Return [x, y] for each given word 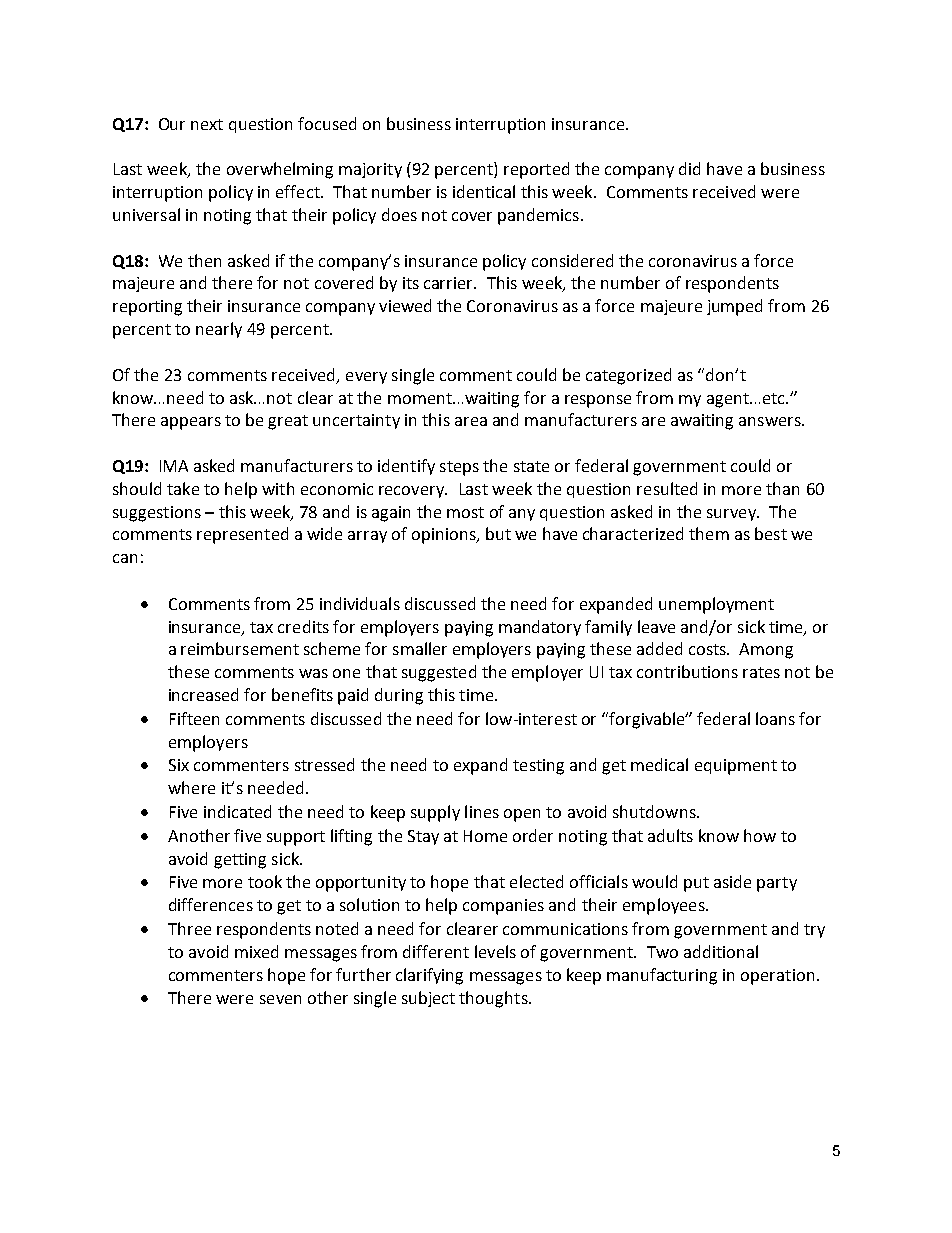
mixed [256, 951]
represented [242, 535]
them [709, 533]
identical [484, 191]
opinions [445, 536]
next [207, 124]
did [689, 168]
